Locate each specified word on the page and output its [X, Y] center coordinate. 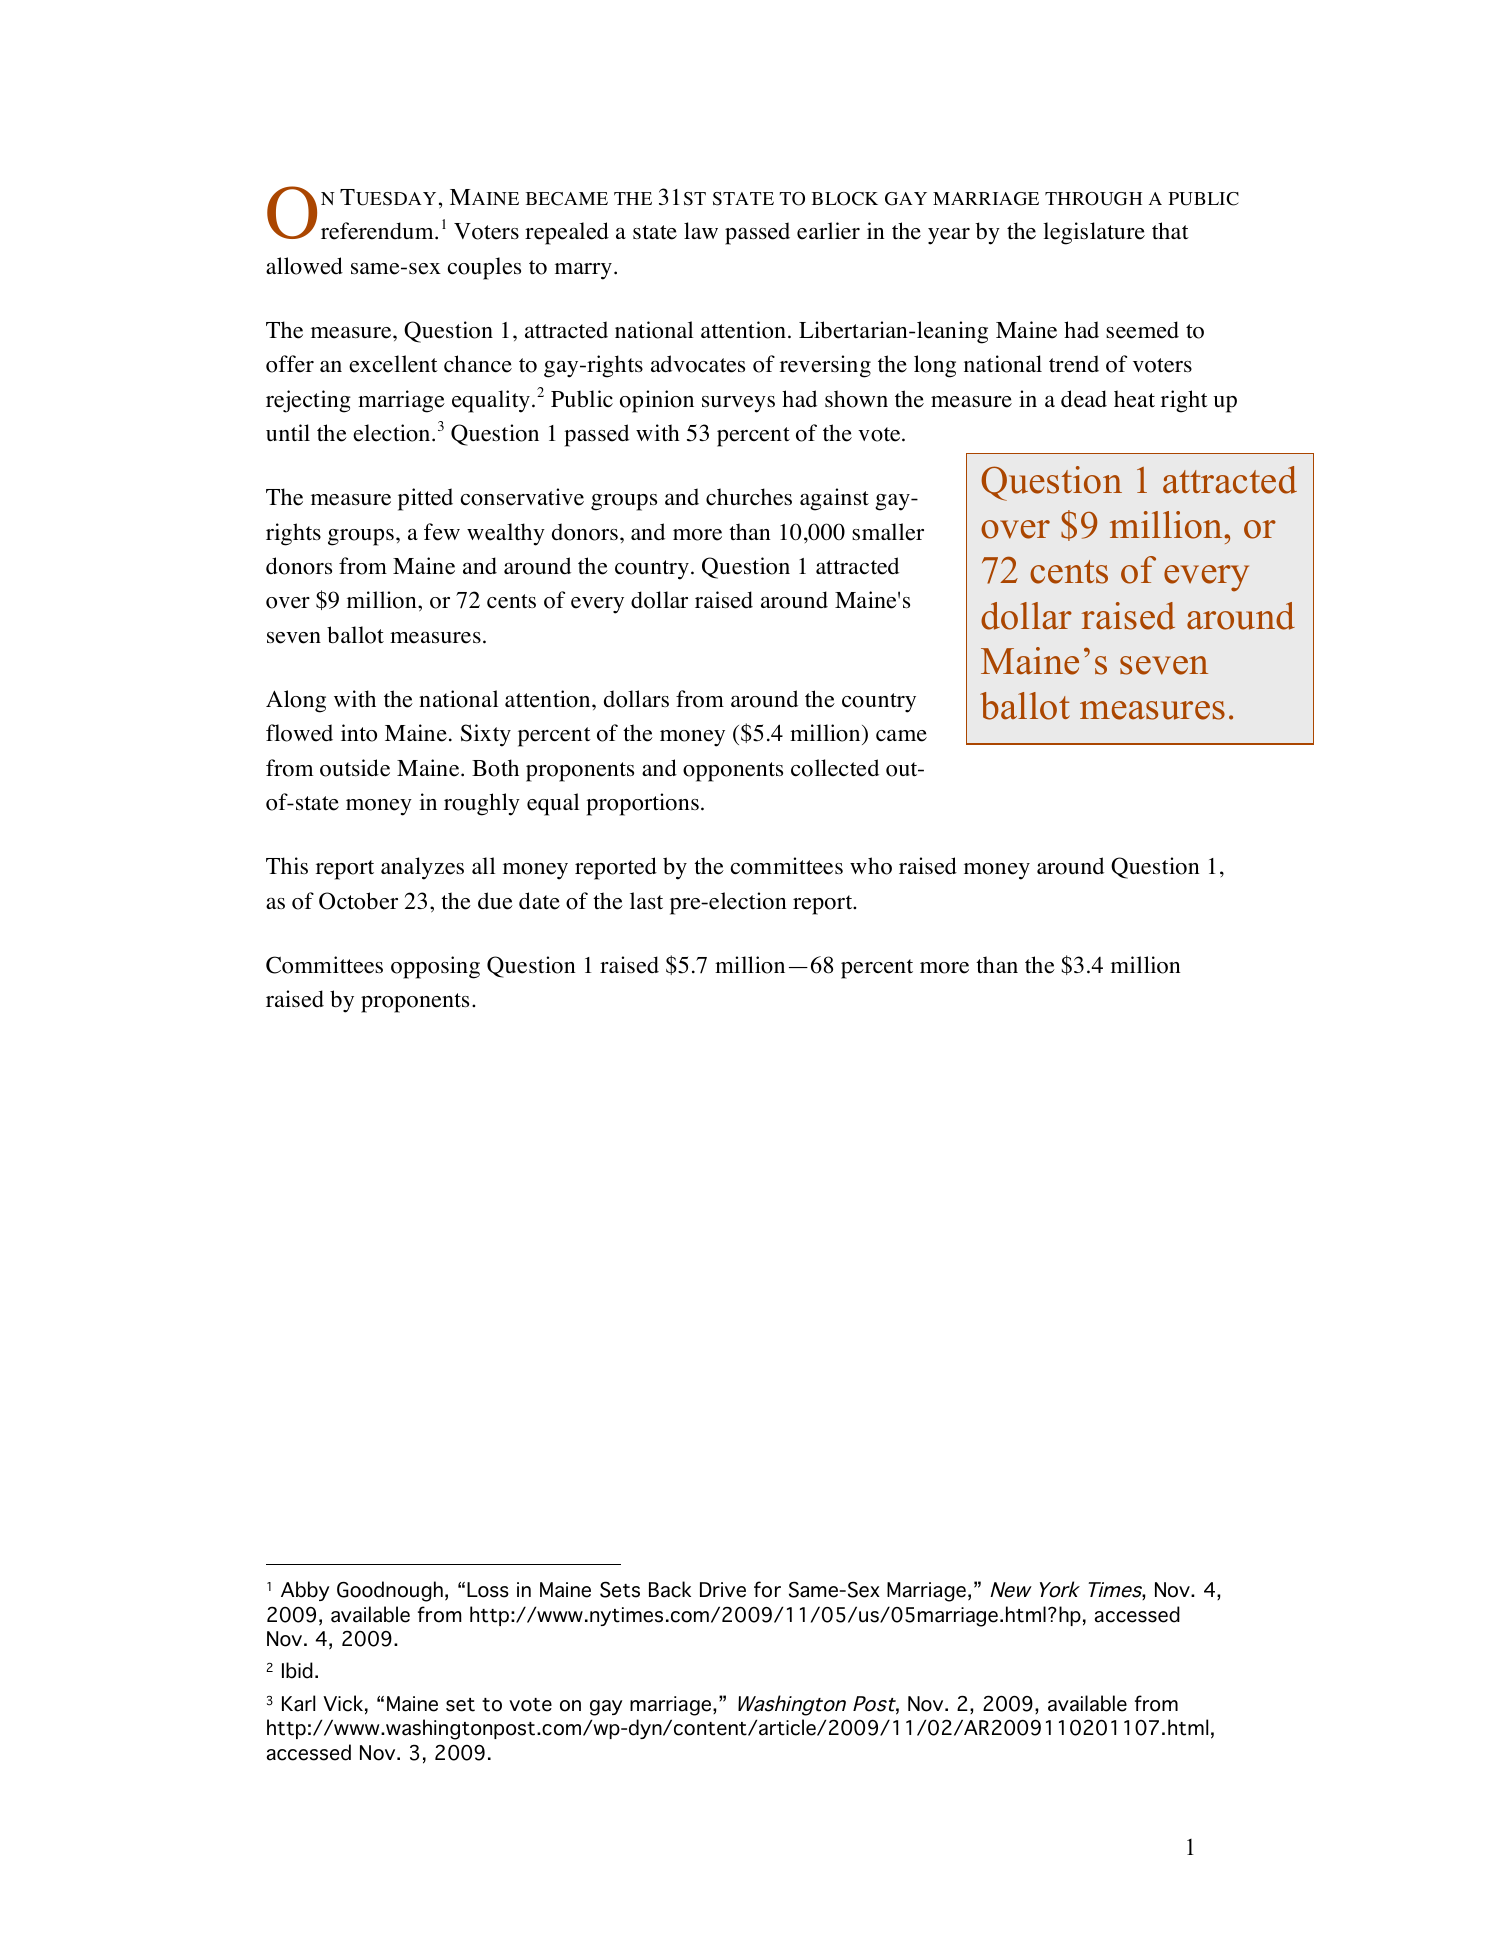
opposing [435, 967]
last [646, 900]
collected [835, 768]
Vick [343, 1703]
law [701, 230]
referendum [378, 231]
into [359, 733]
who [871, 866]
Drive [723, 1590]
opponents [733, 772]
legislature [1094, 233]
